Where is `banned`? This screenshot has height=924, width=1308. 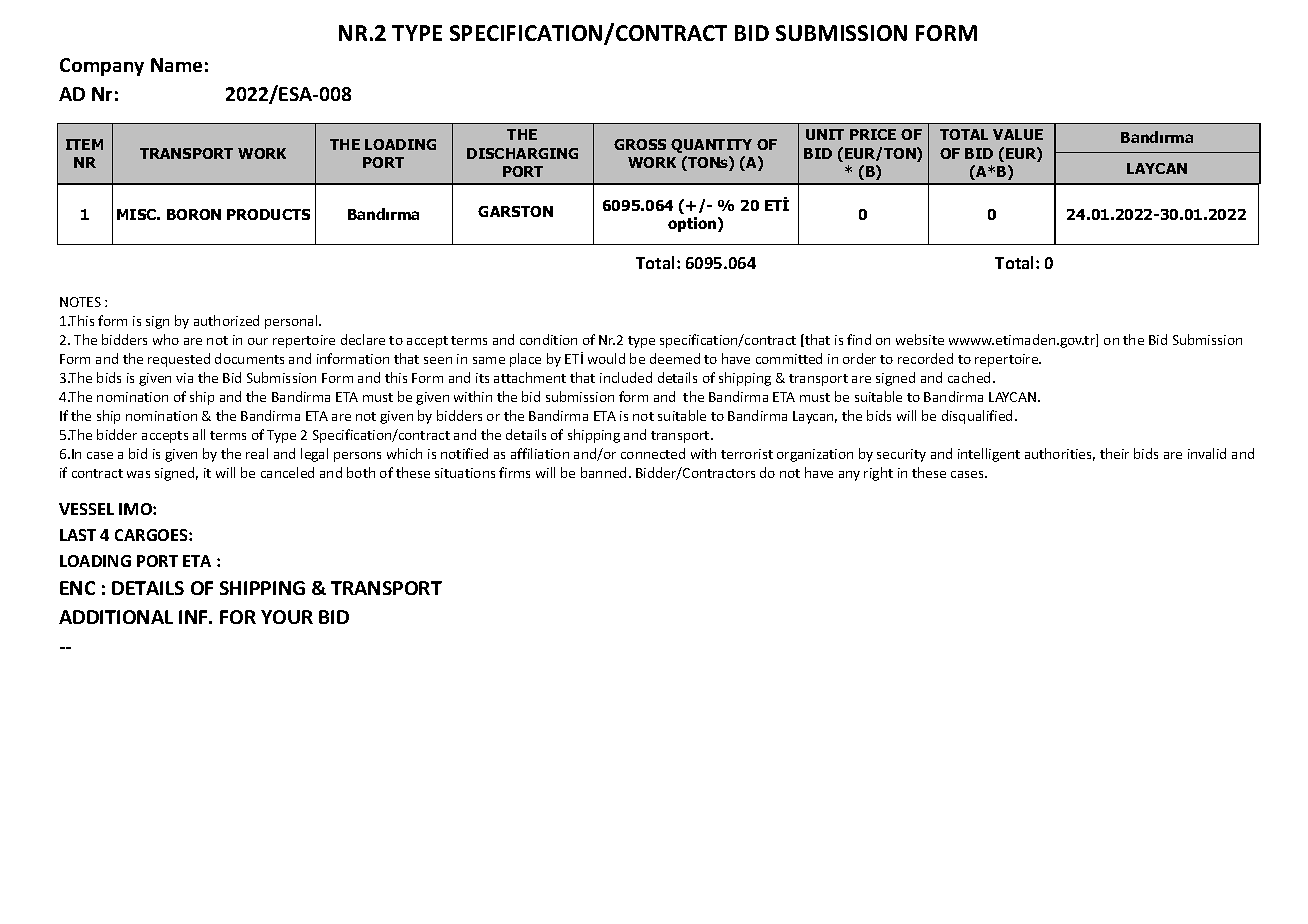
banned is located at coordinates (603, 472).
